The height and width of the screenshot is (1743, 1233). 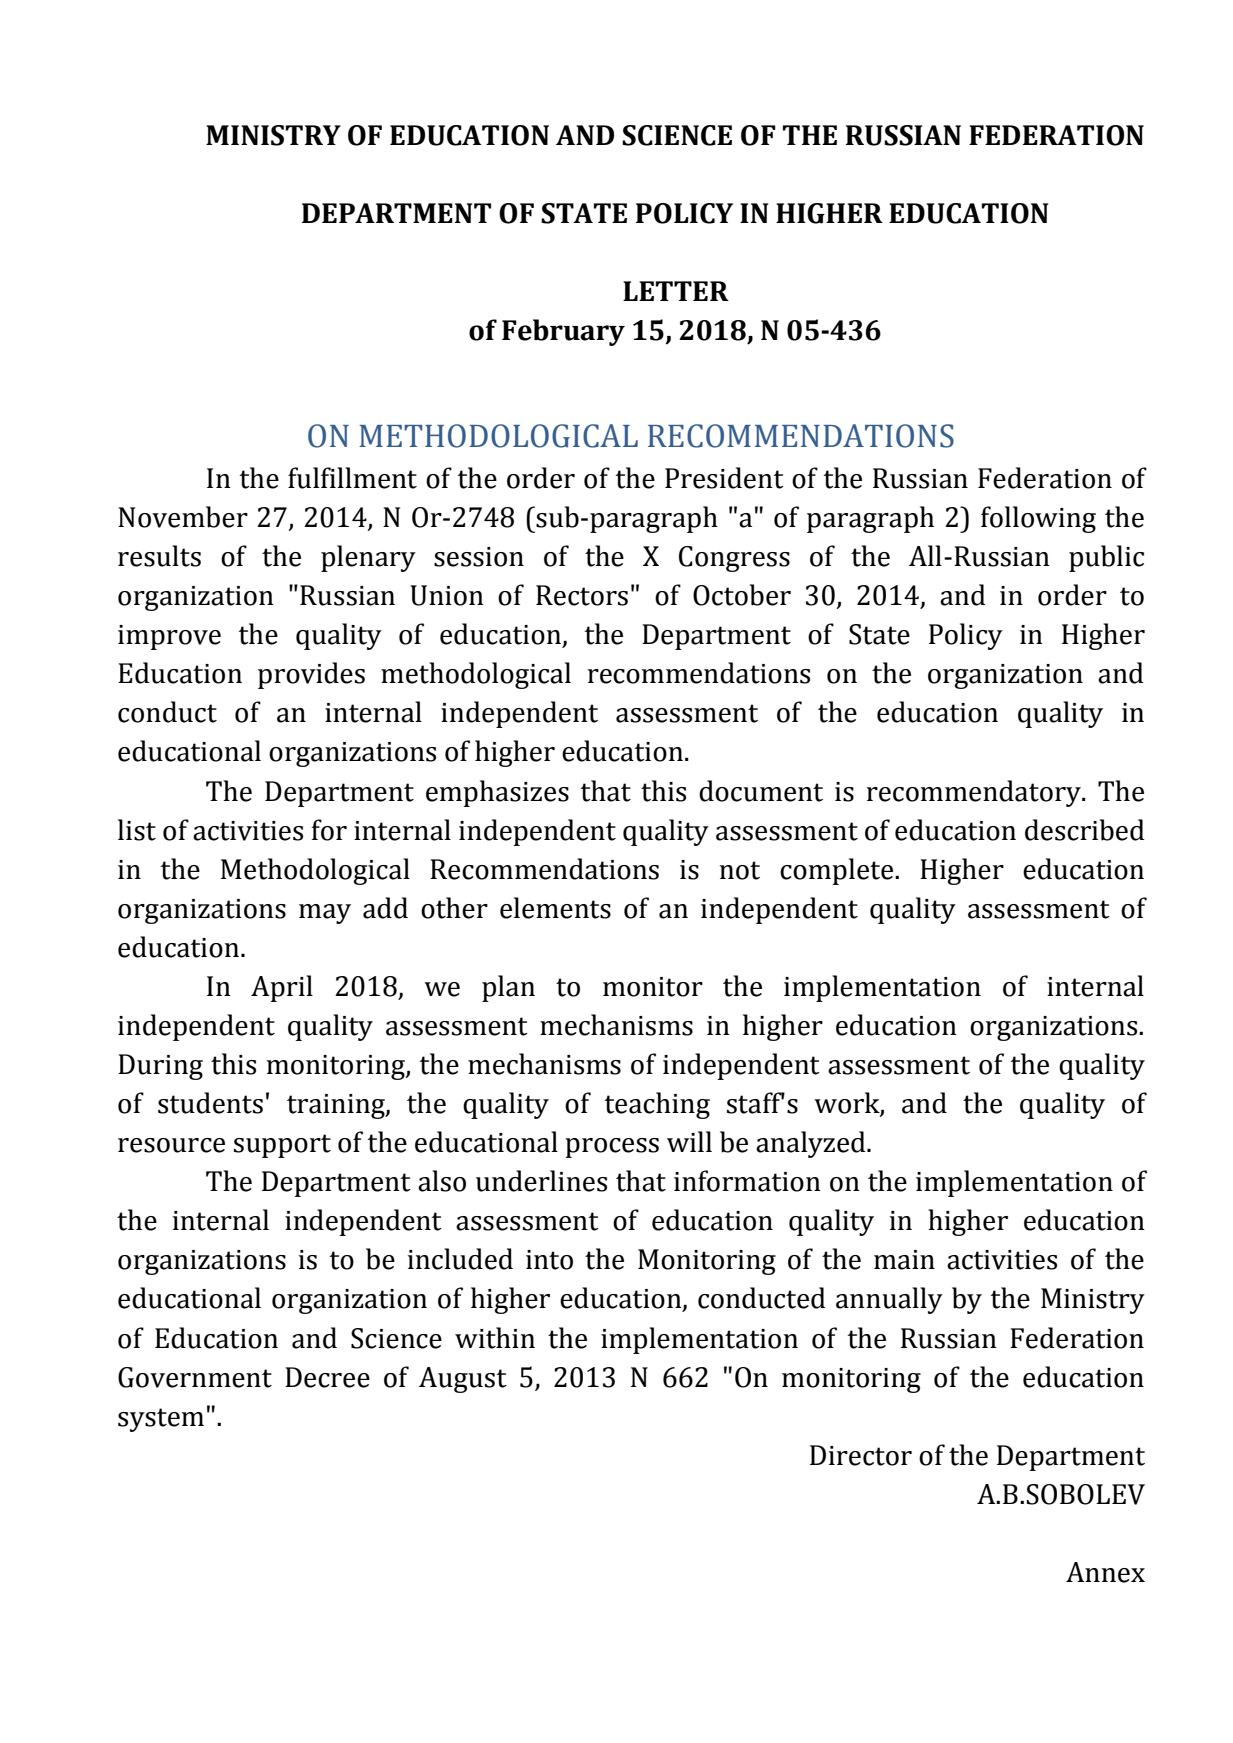 I want to click on Director, so click(x=861, y=1455).
